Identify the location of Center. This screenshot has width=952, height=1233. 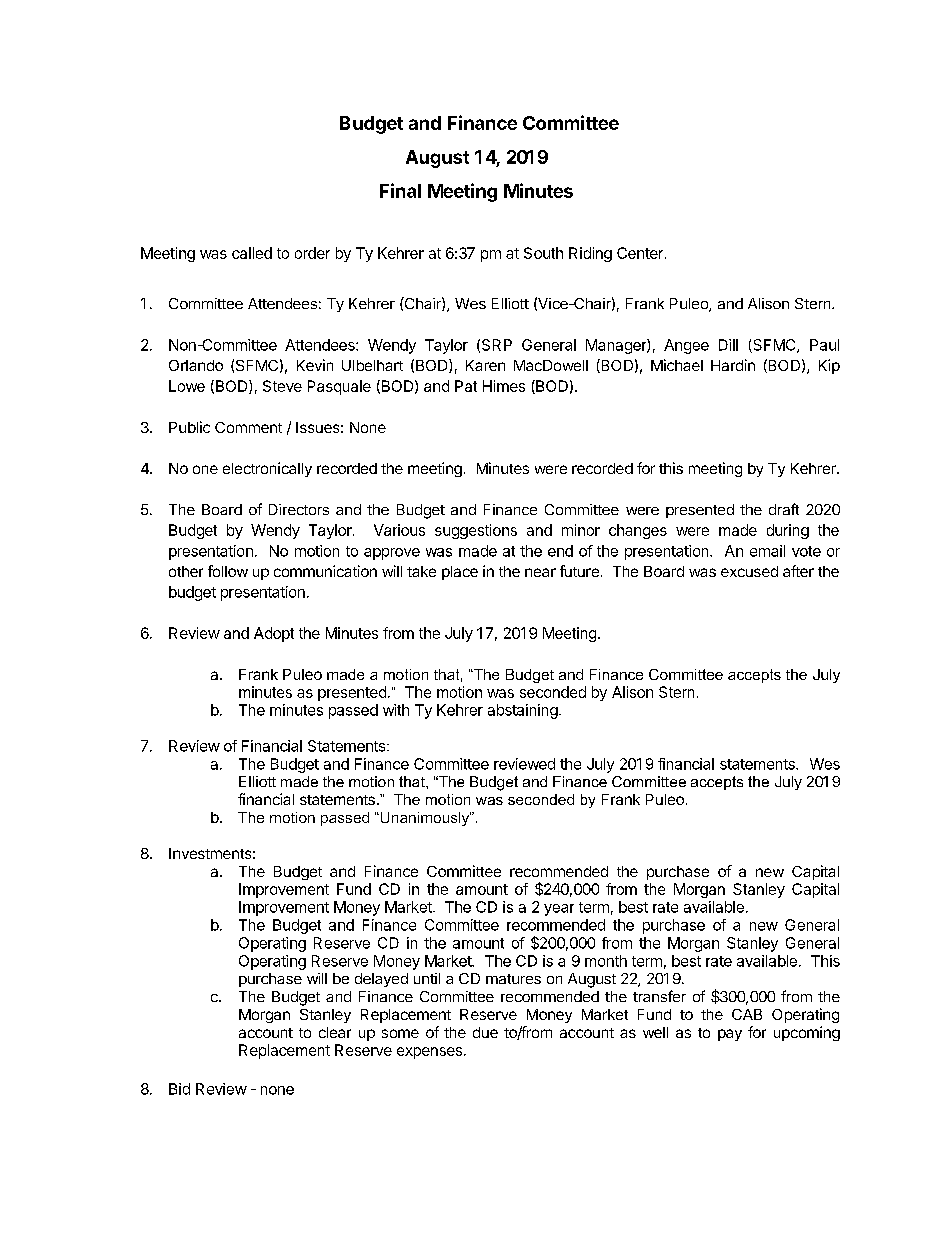
(640, 253).
